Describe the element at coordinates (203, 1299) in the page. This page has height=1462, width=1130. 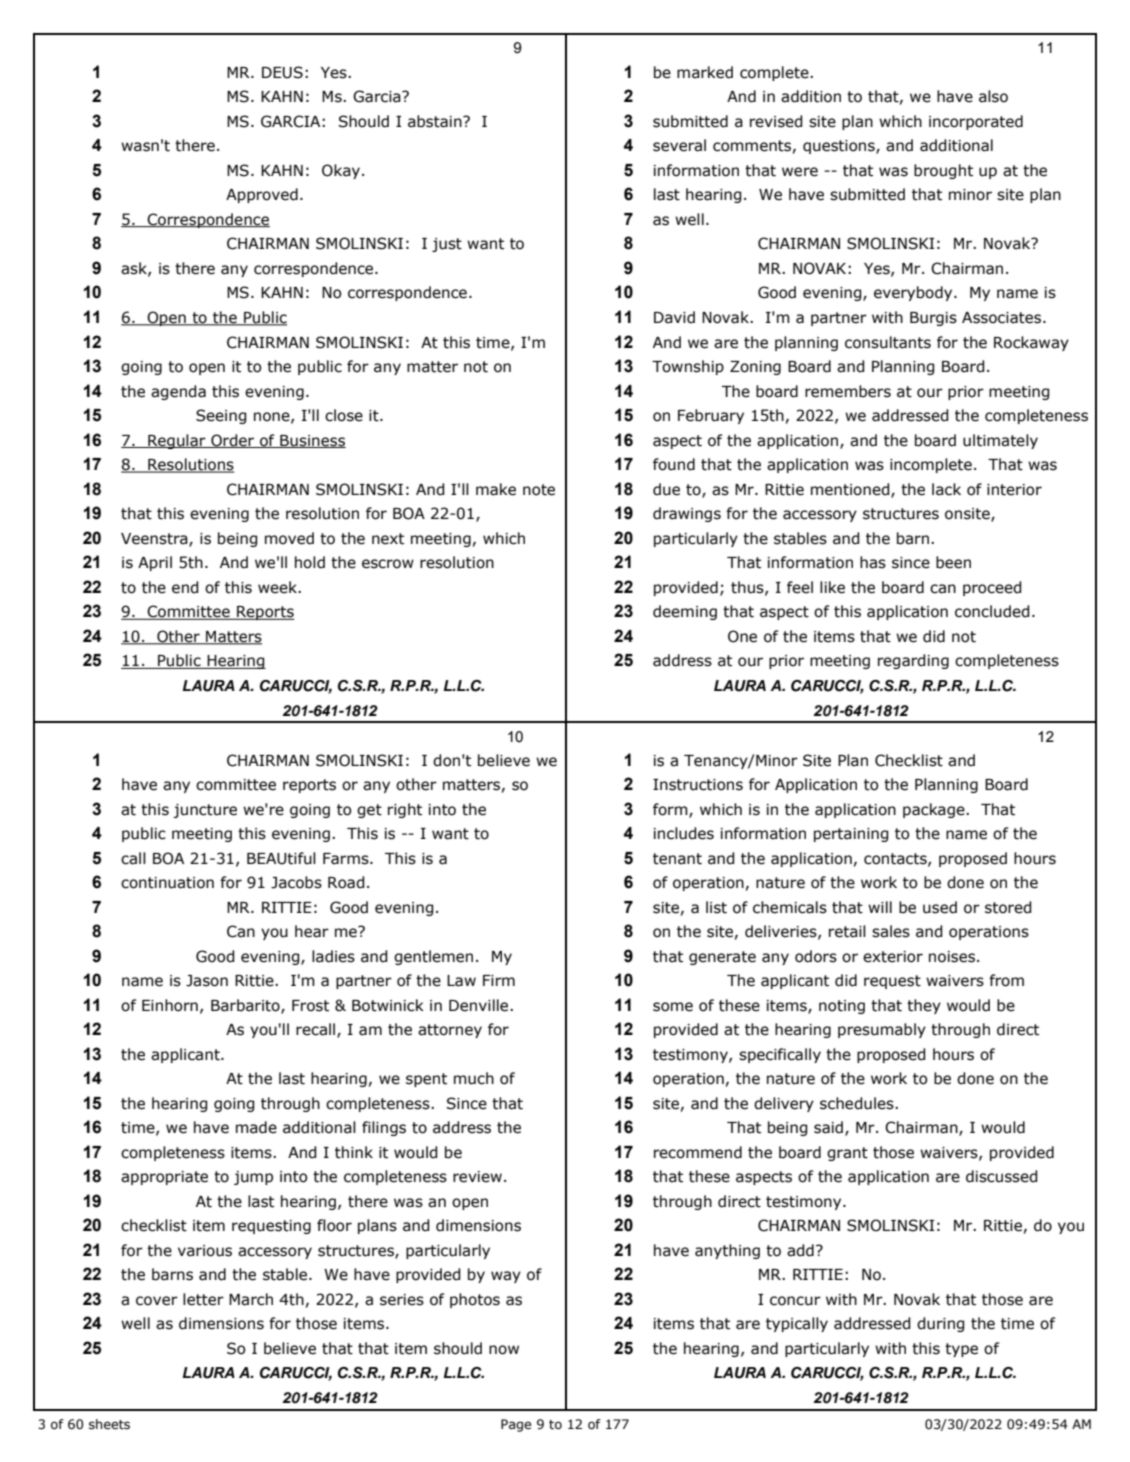
I see `letter` at that location.
